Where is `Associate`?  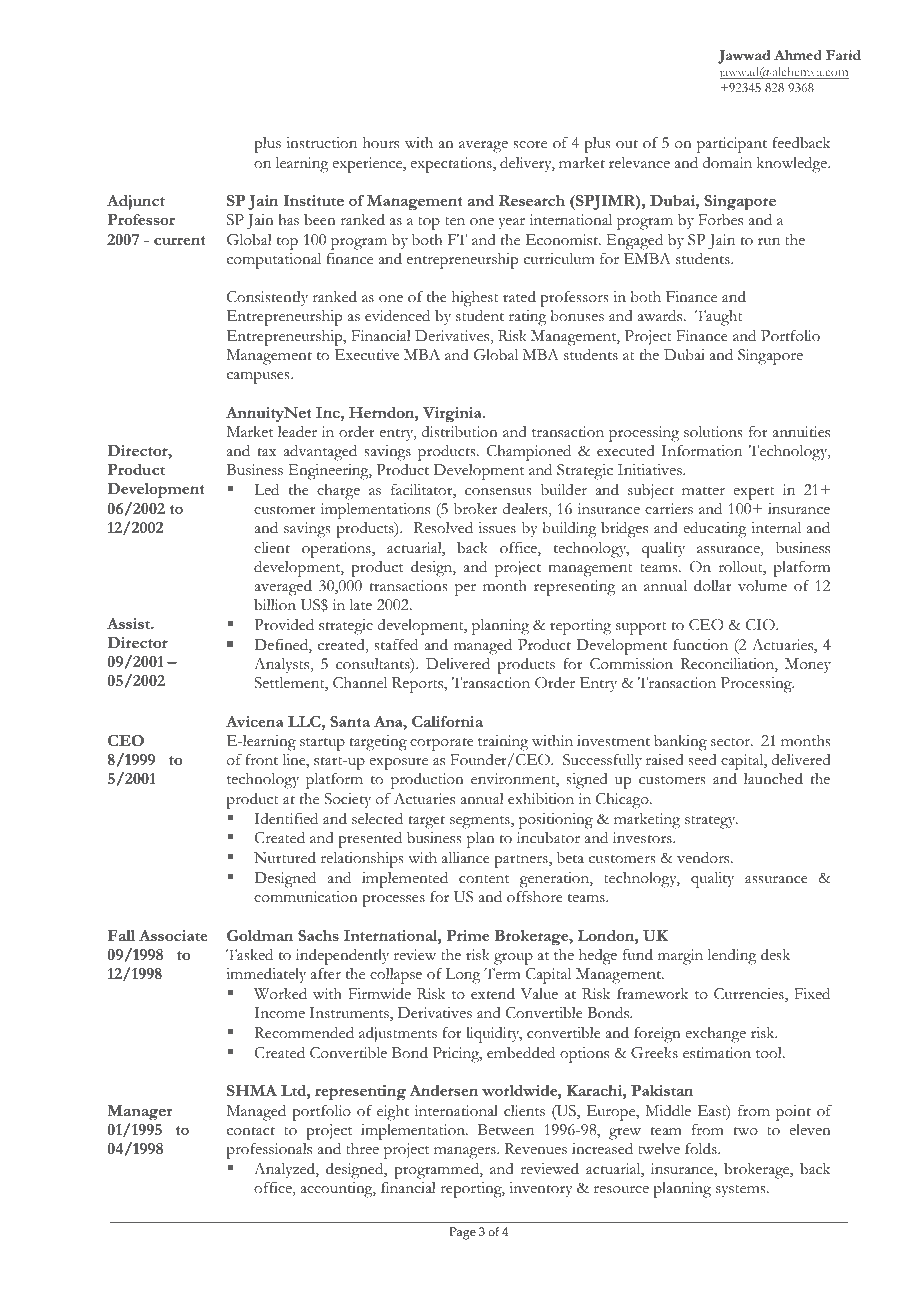 Associate is located at coordinates (173, 935).
